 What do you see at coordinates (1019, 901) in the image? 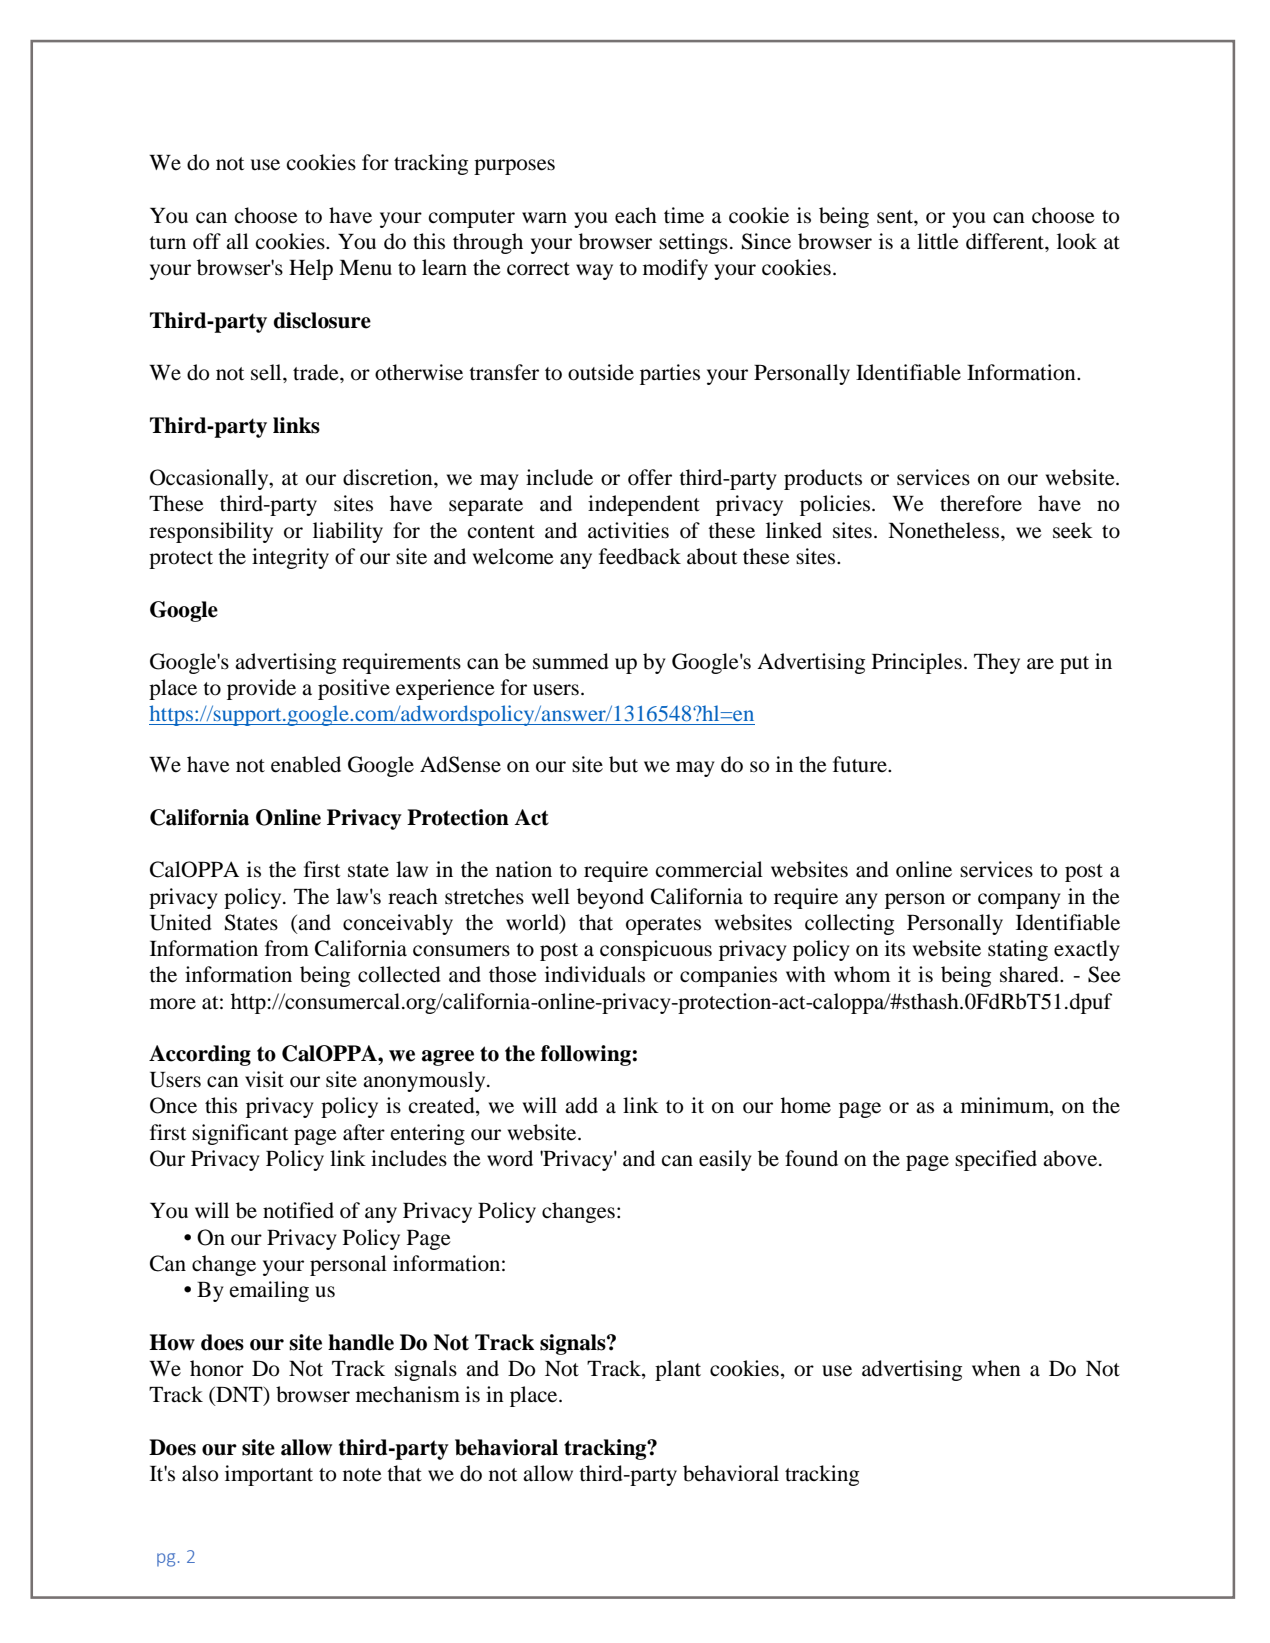
I see `company` at bounding box center [1019, 901].
